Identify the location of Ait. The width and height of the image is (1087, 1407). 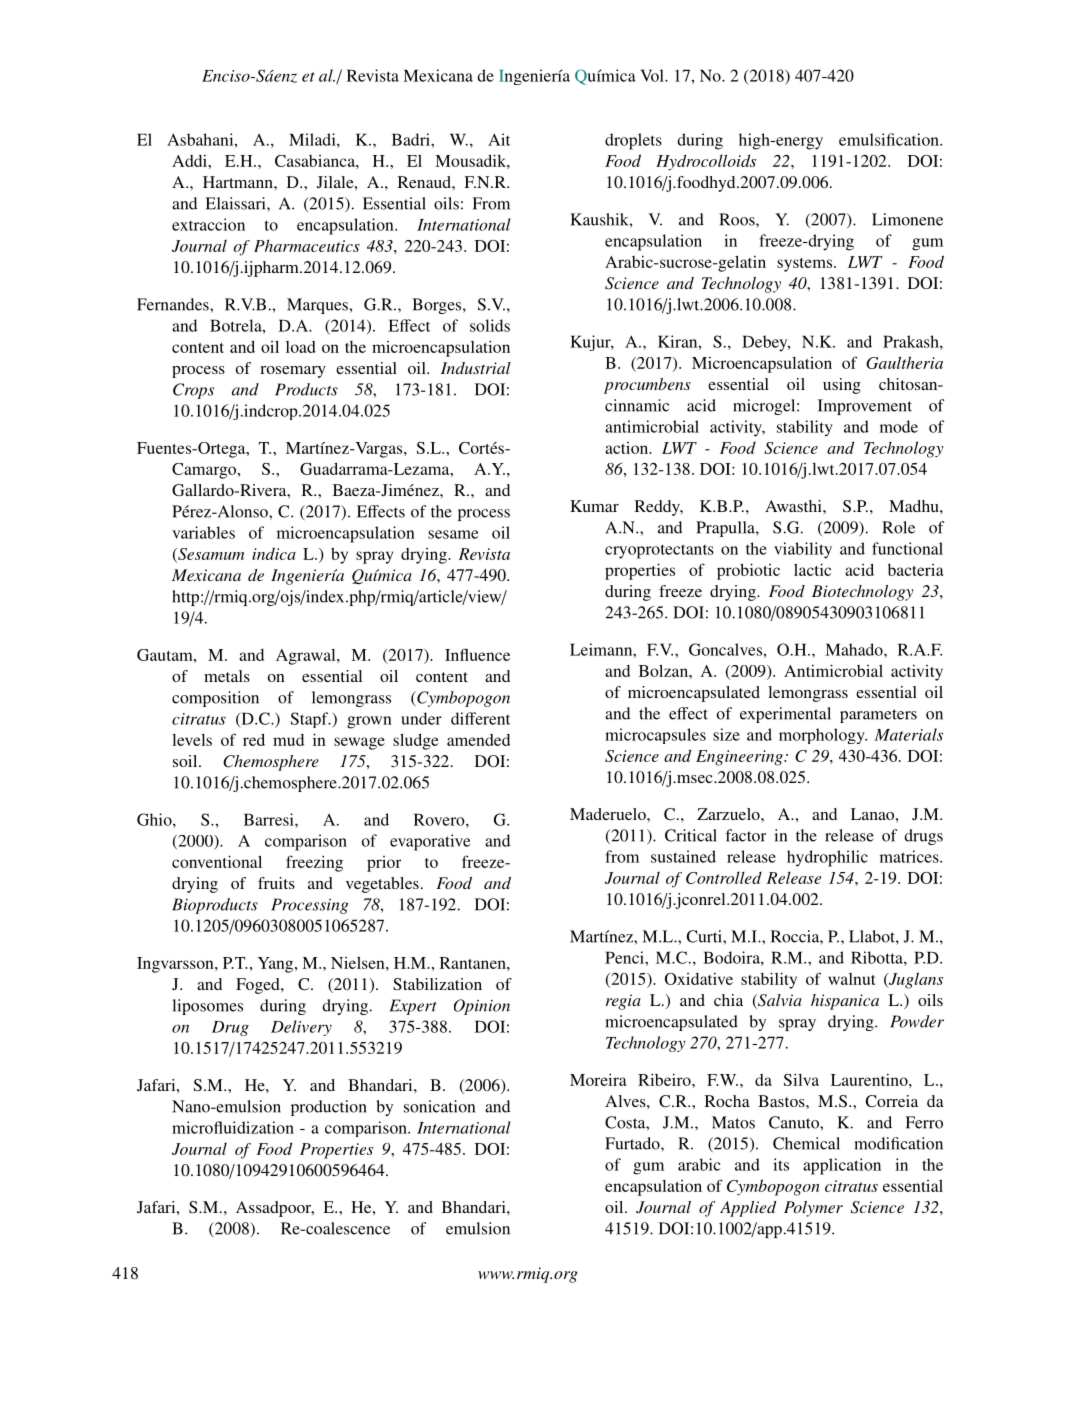
(499, 139).
